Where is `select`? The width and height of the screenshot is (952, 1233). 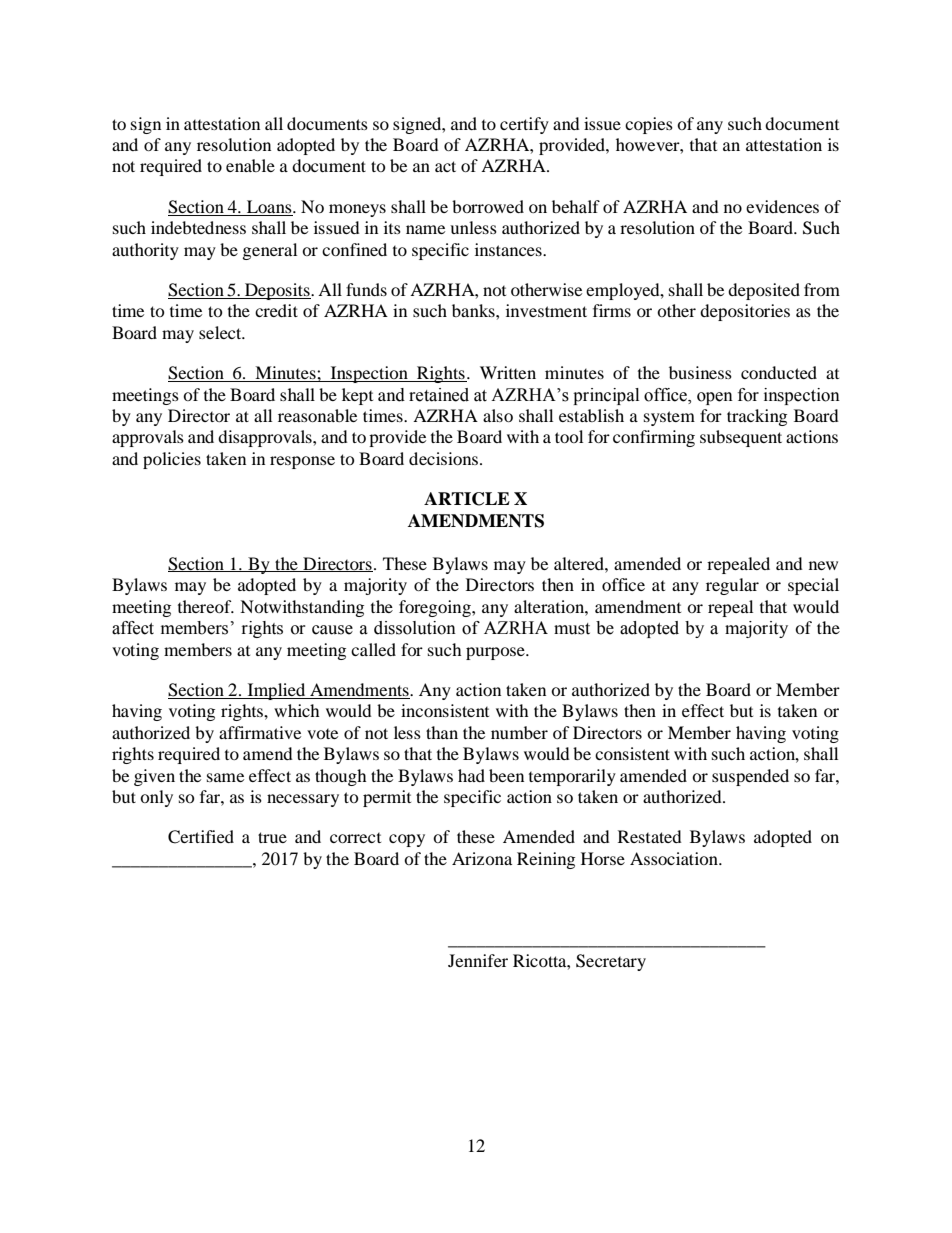
select is located at coordinates (221, 332).
